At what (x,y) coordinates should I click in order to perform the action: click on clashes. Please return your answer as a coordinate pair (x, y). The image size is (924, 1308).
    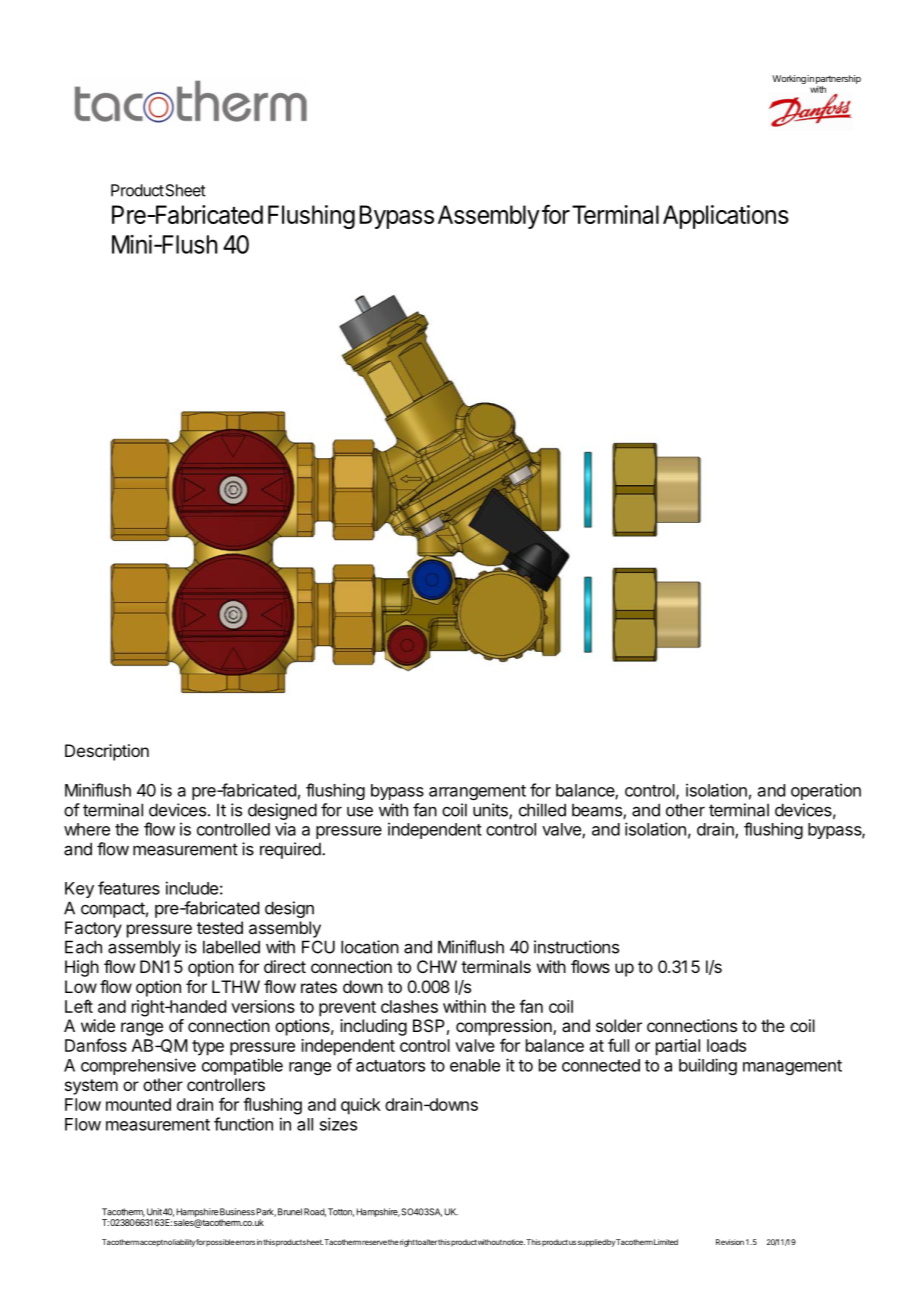
    Looking at the image, I should click on (409, 1006).
